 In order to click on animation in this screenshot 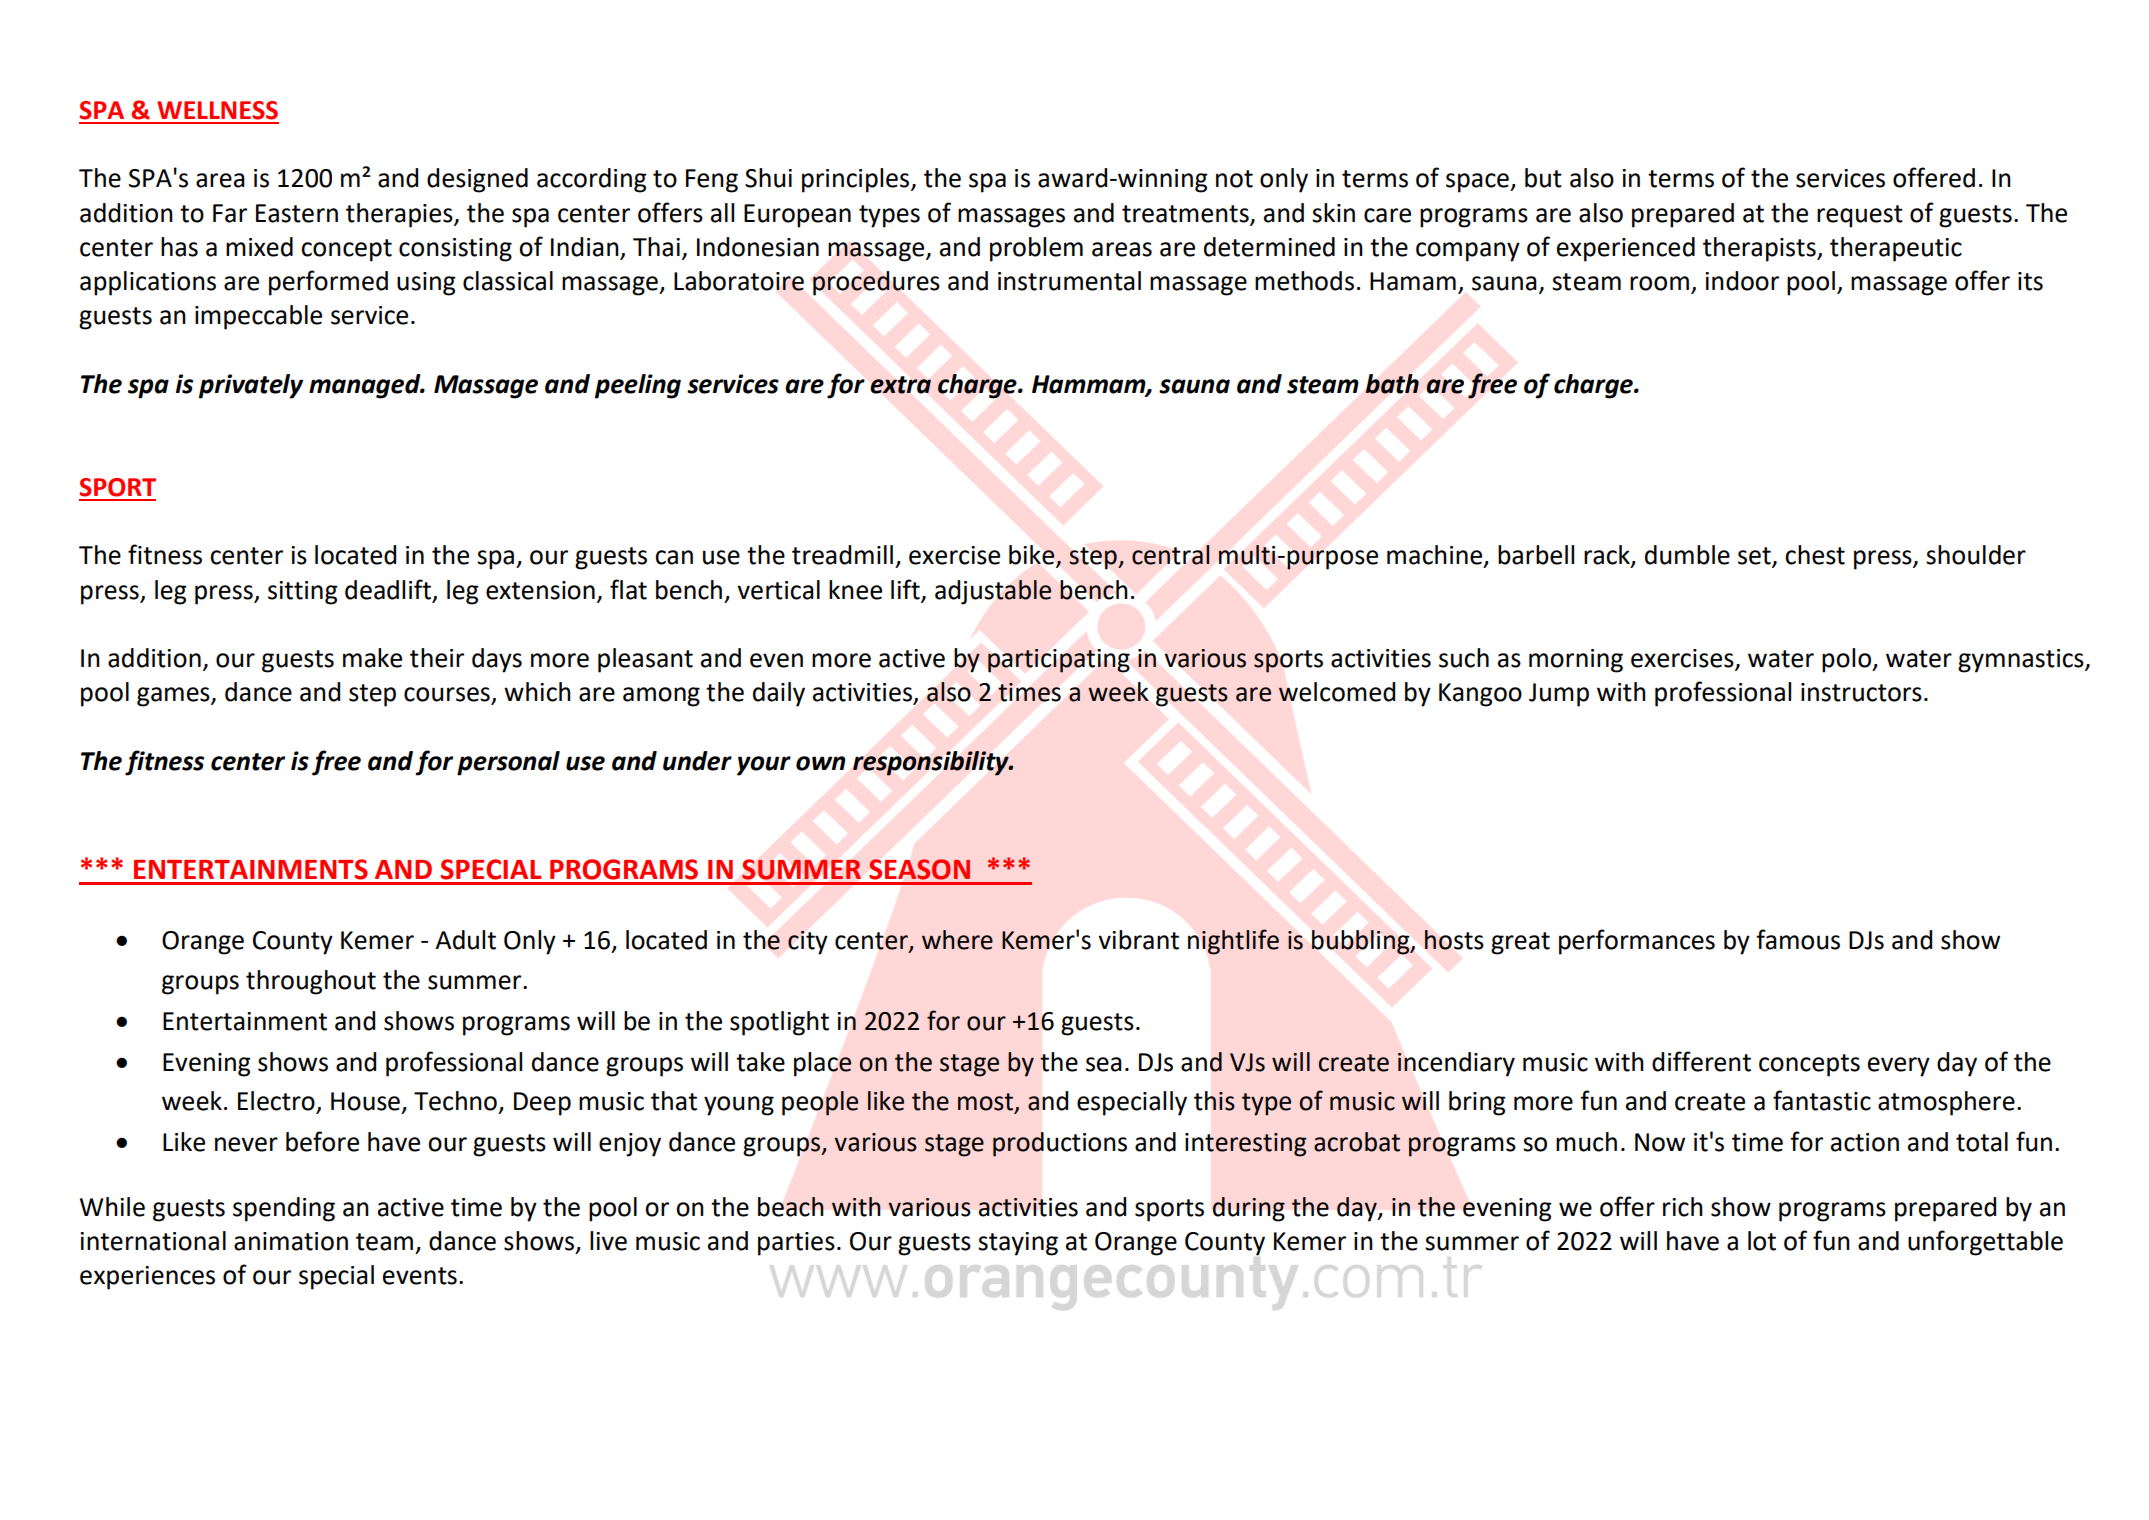, I will do `click(291, 1241)`.
